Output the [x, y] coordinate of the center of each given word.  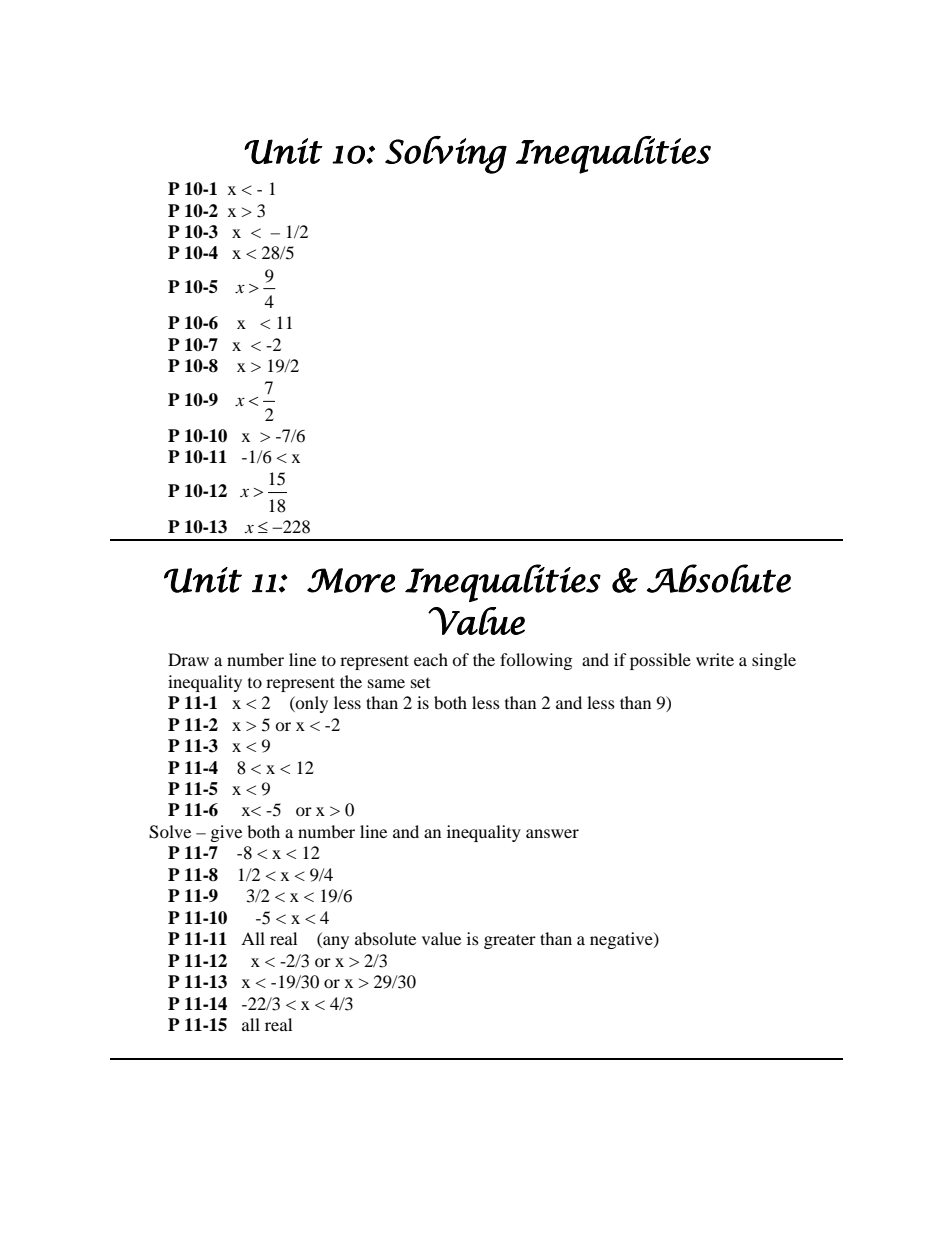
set [420, 683]
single [774, 661]
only [311, 704]
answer [552, 833]
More [351, 580]
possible [660, 661]
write [715, 659]
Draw [188, 659]
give [226, 833]
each [431, 659]
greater [510, 941]
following [536, 661]
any [335, 942]
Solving [446, 155]
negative [622, 940]
